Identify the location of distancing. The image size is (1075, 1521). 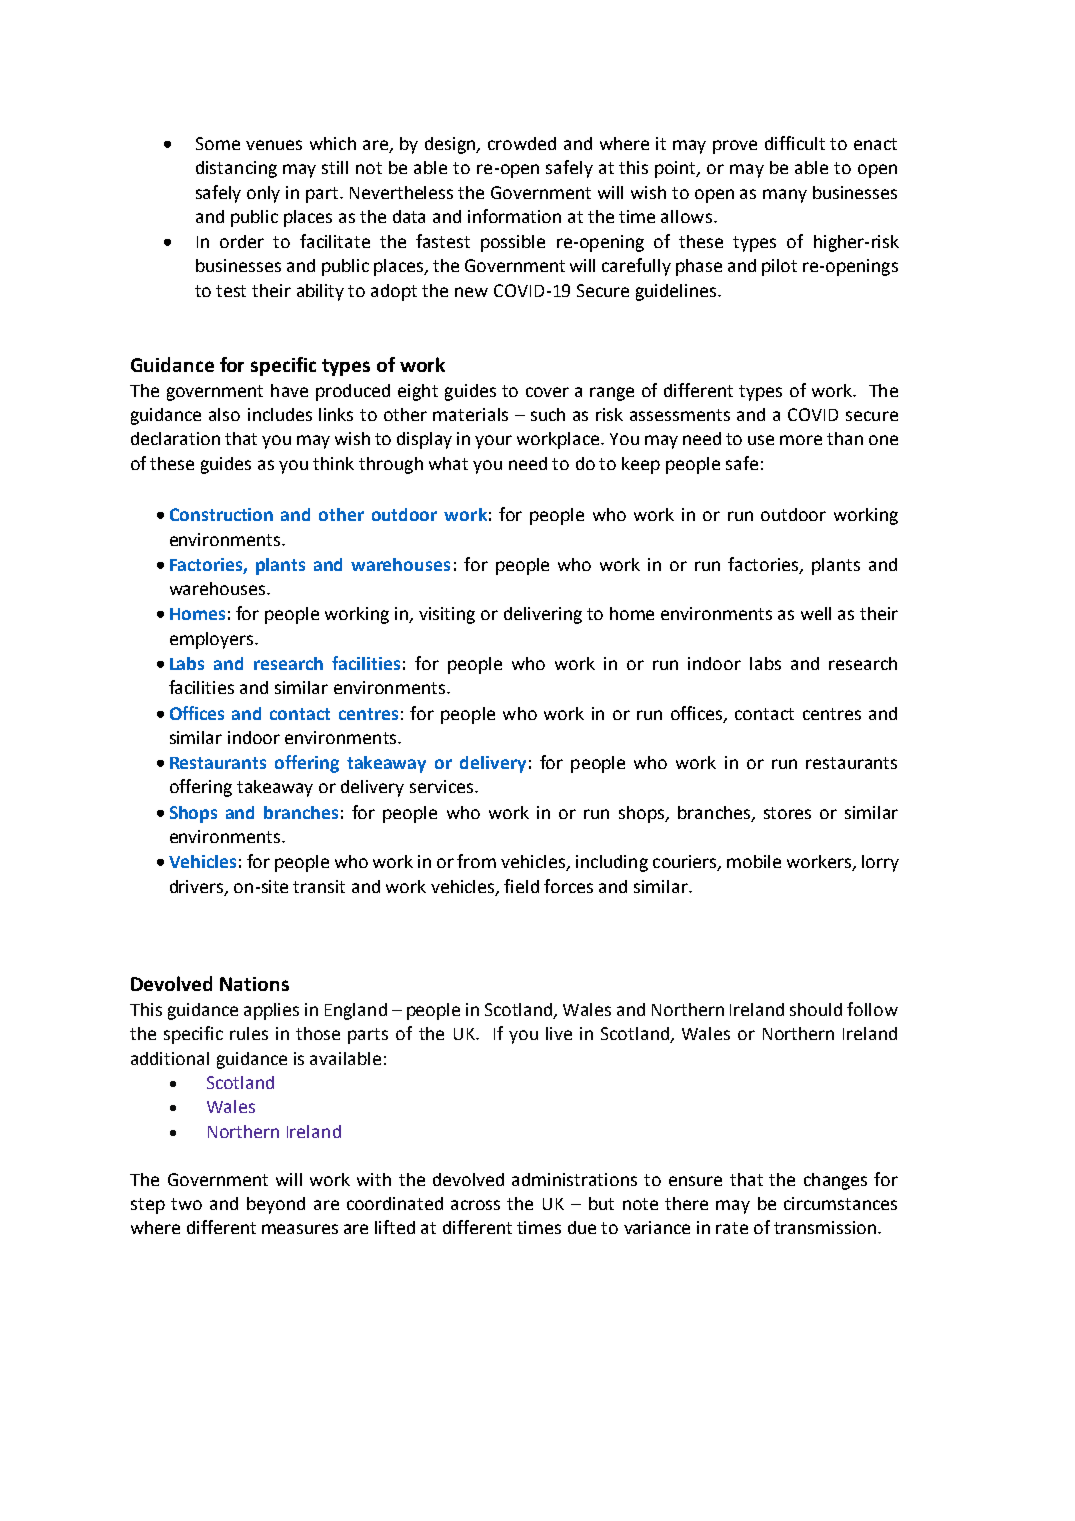
(236, 169).
